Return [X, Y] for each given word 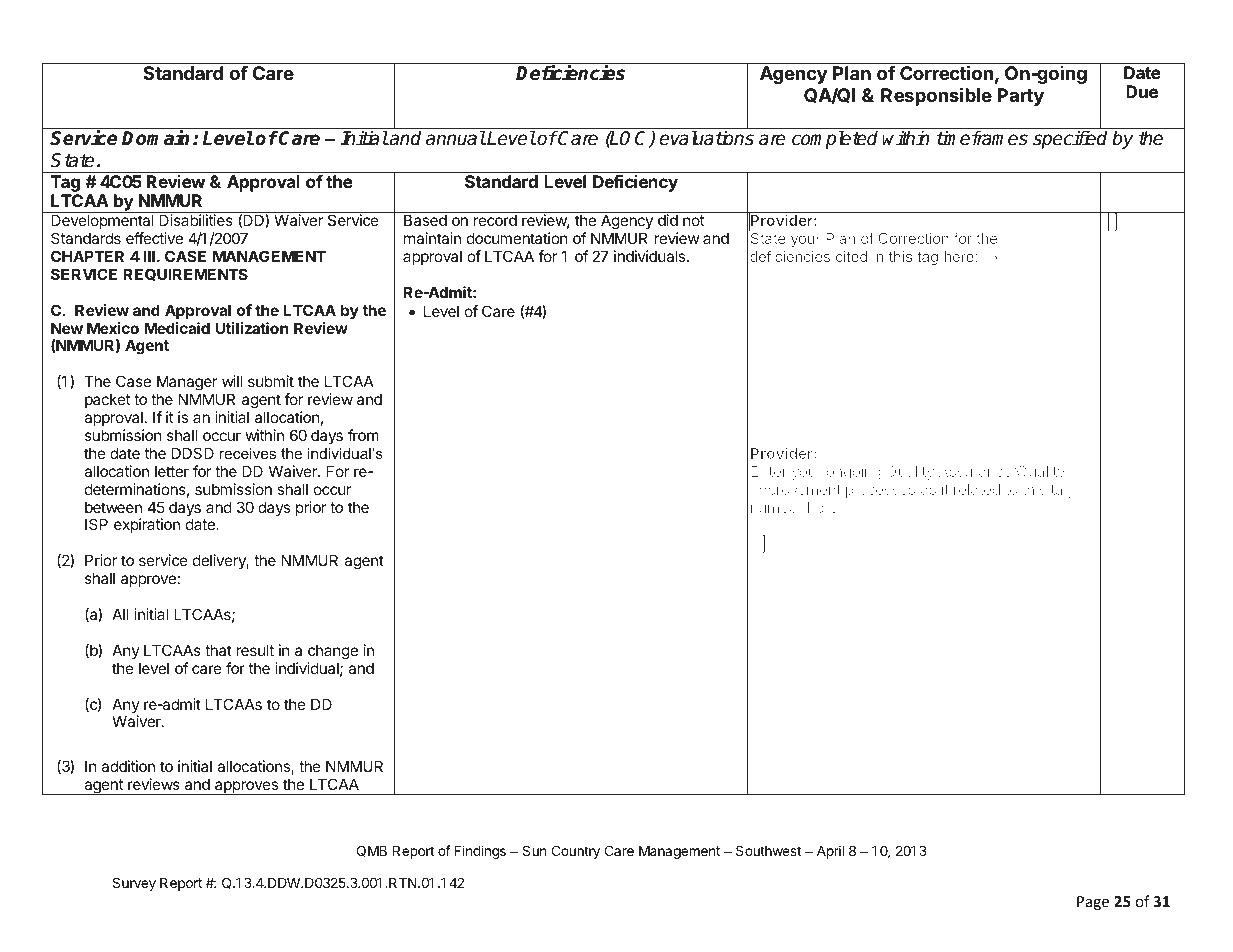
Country [575, 852]
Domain [155, 138]
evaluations [706, 138]
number [777, 507]
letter [172, 471]
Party [1020, 97]
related [977, 489]
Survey [134, 884]
